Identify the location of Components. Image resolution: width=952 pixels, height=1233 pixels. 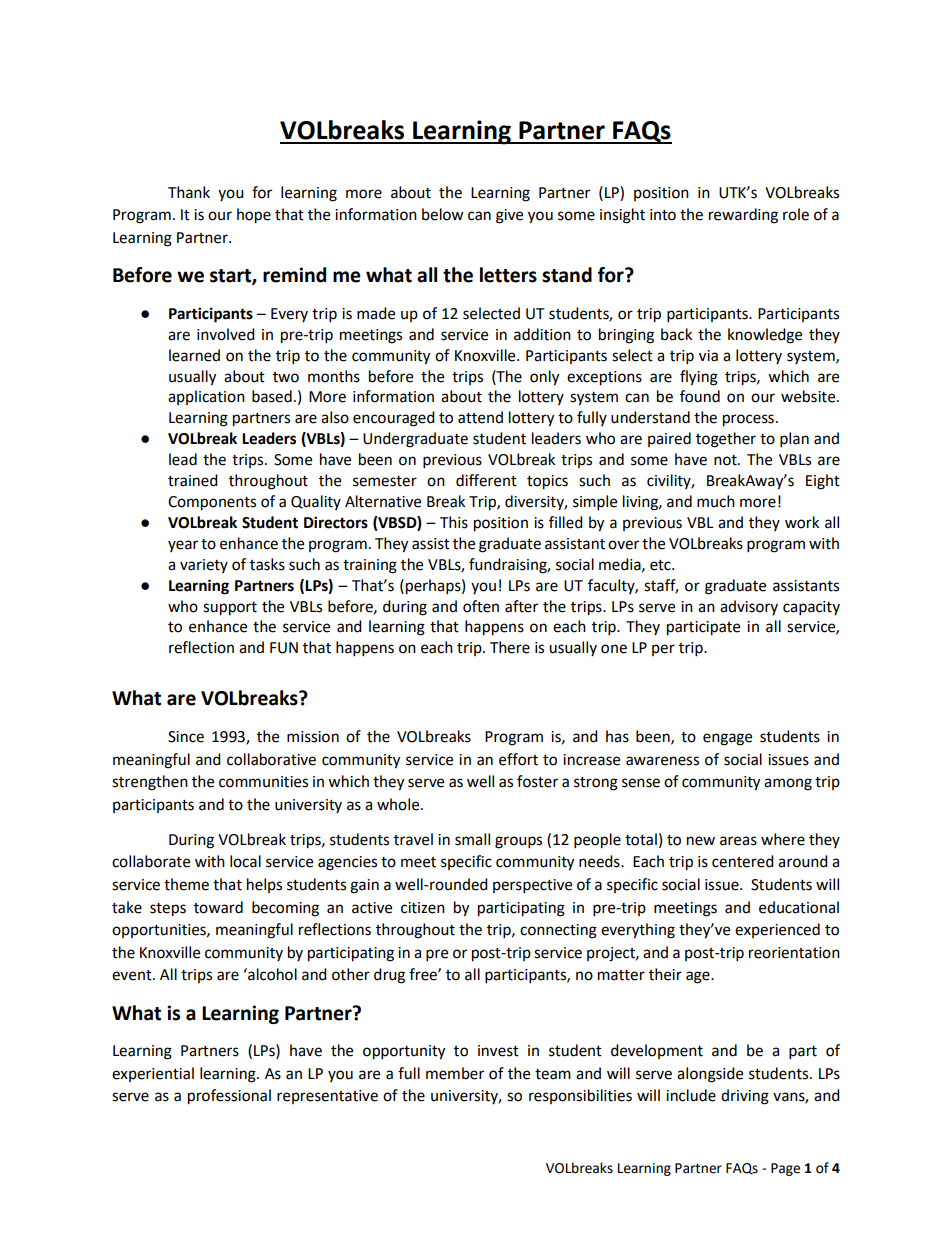
(212, 503).
